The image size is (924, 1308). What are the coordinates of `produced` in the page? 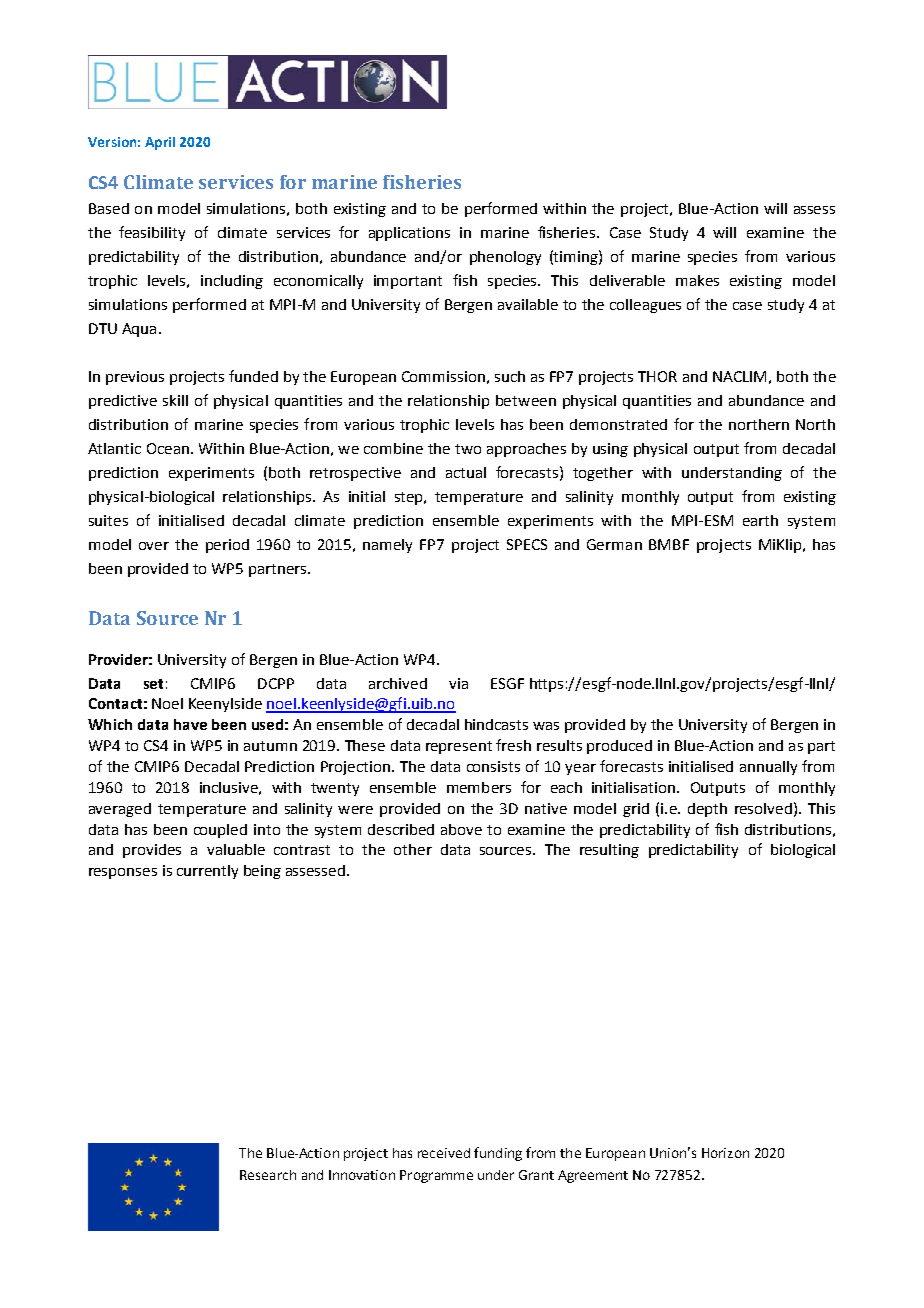 It's located at (619, 747).
